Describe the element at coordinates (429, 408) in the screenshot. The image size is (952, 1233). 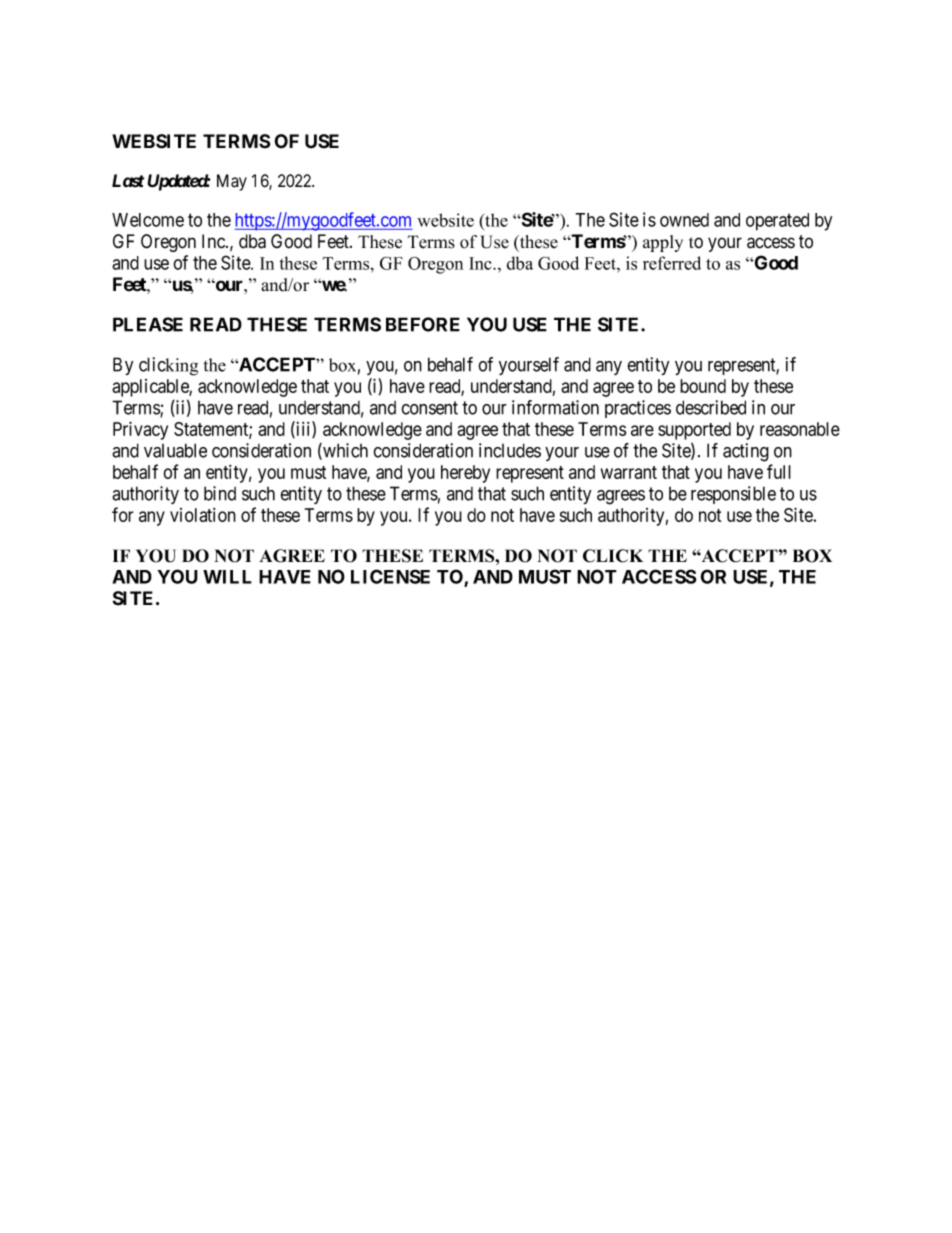
I see `consent` at that location.
